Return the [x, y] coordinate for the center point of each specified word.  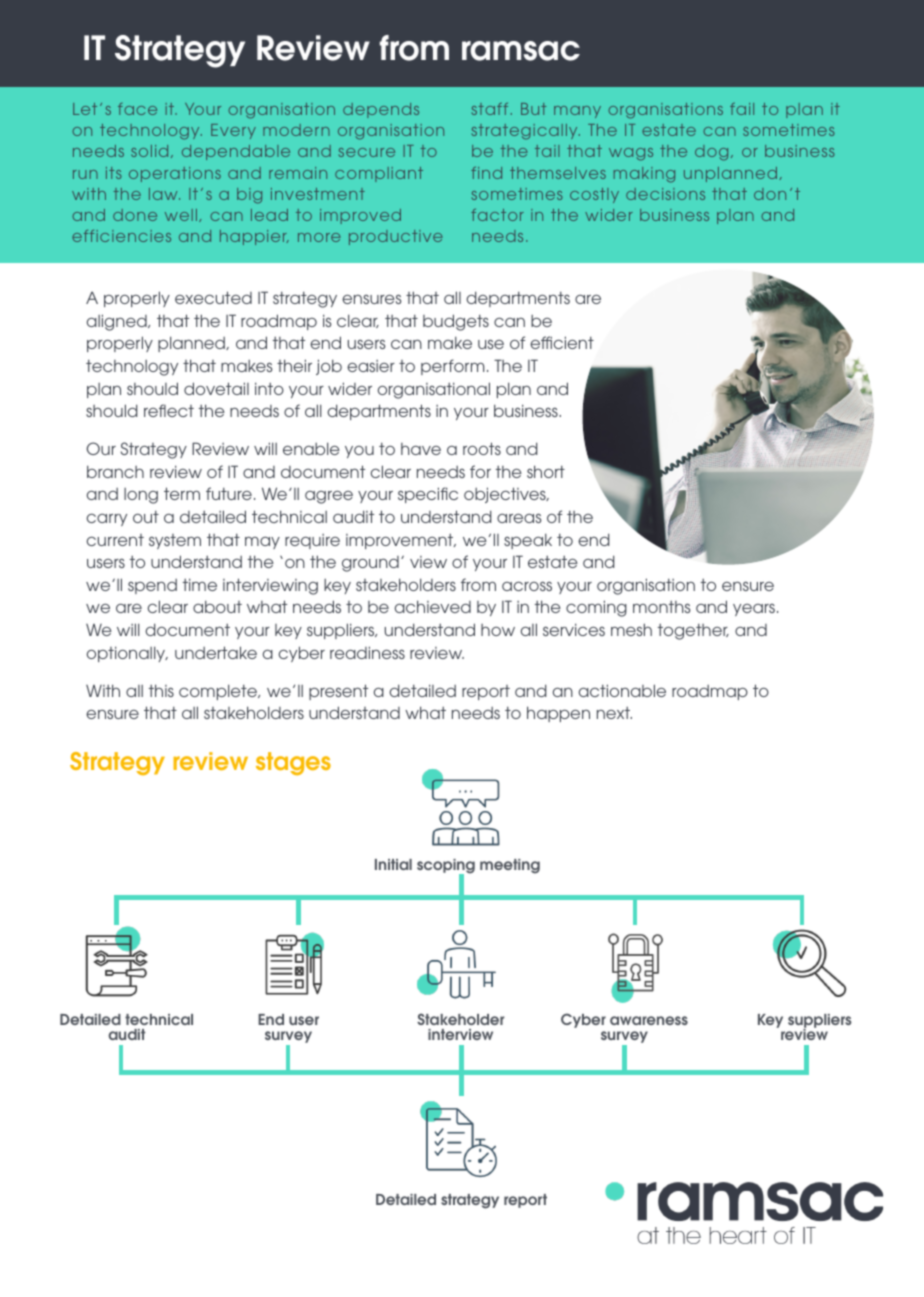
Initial [393, 864]
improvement [401, 541]
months [662, 607]
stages [293, 763]
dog [711, 153]
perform [452, 367]
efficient [562, 342]
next [614, 713]
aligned [118, 322]
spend [152, 586]
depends [381, 110]
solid [149, 151]
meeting [510, 866]
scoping [446, 867]
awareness [649, 1020]
